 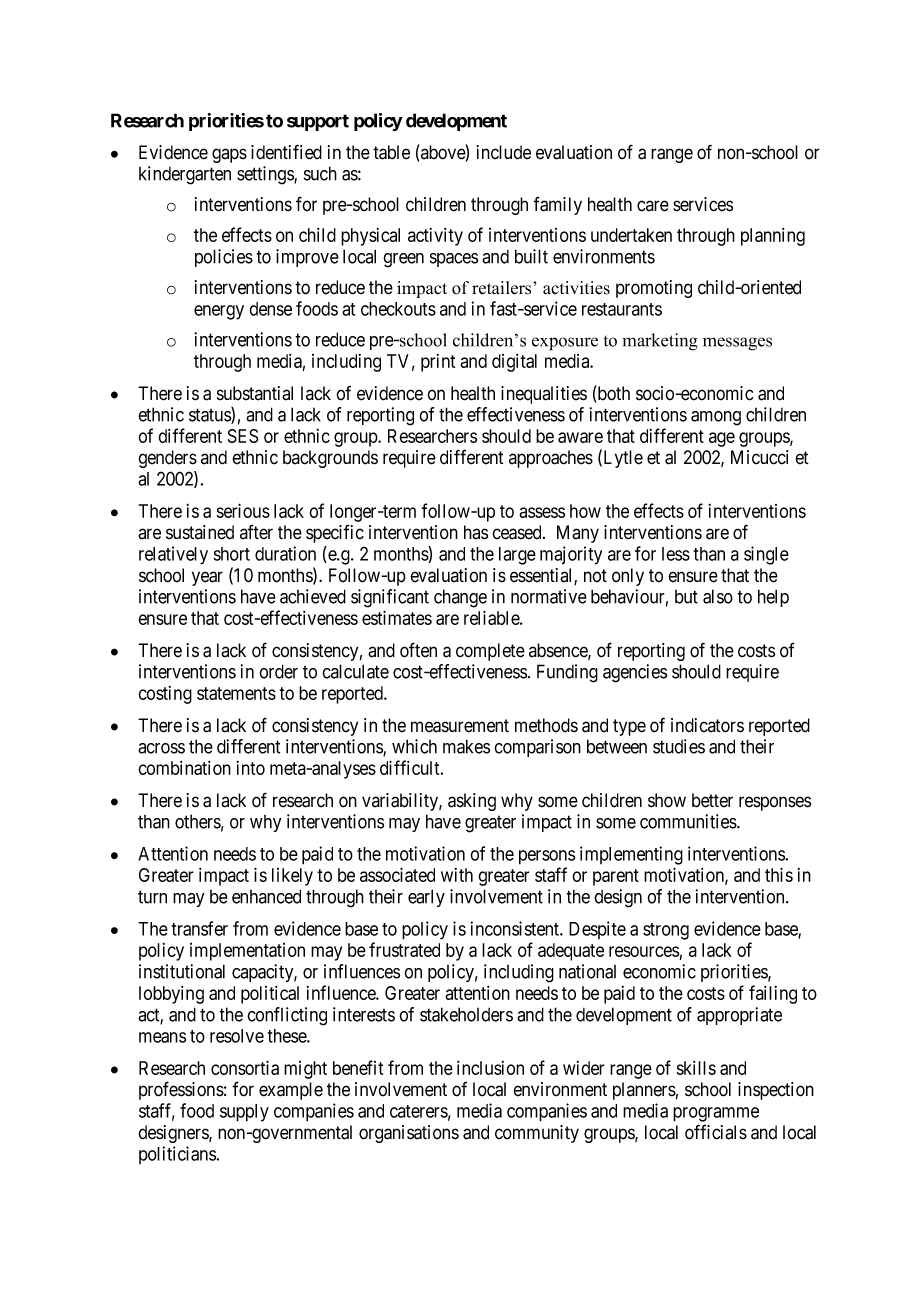 What do you see at coordinates (244, 1113) in the image?
I see `supply` at bounding box center [244, 1113].
